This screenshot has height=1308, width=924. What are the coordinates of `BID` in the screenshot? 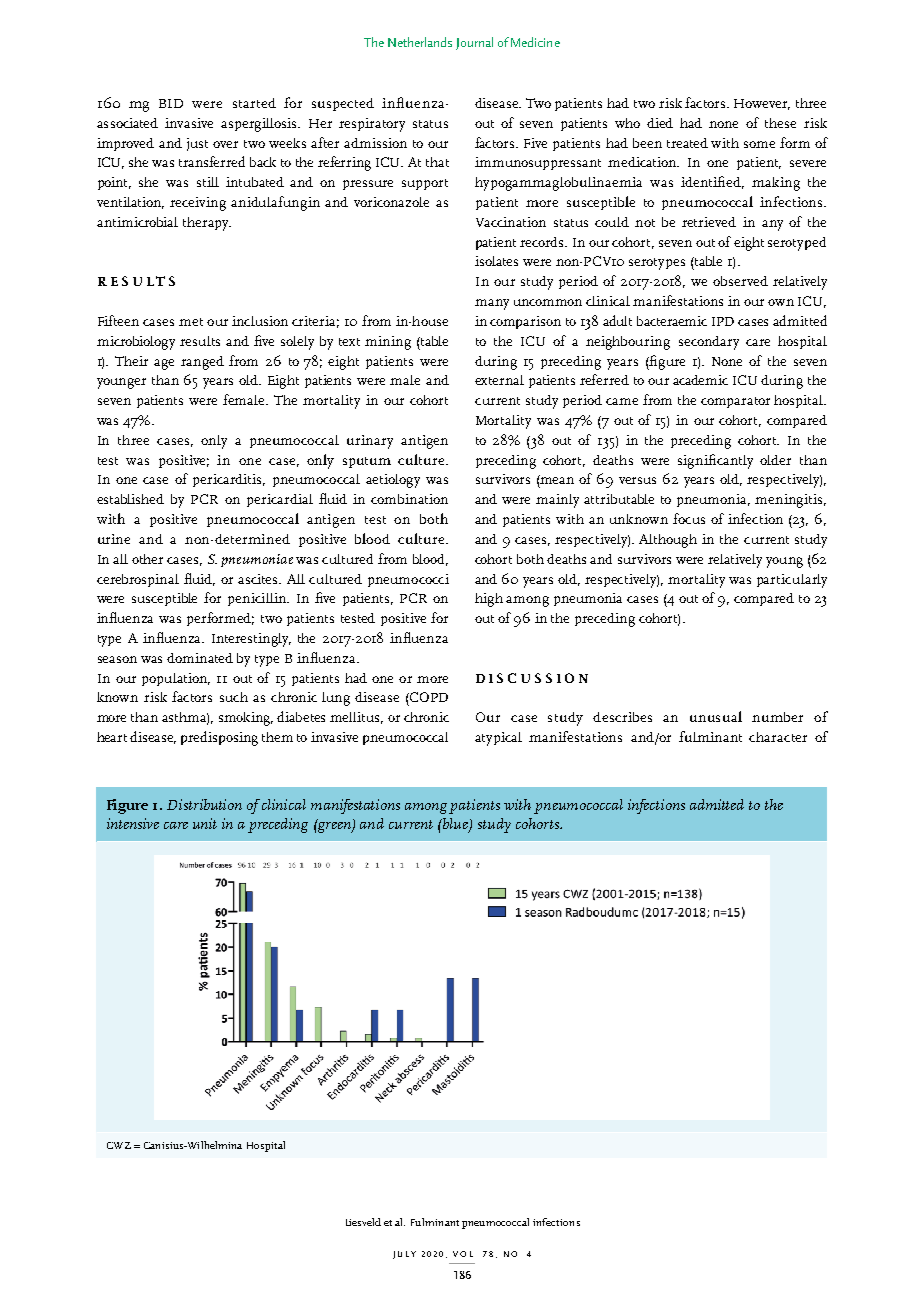 It's located at (171, 103).
